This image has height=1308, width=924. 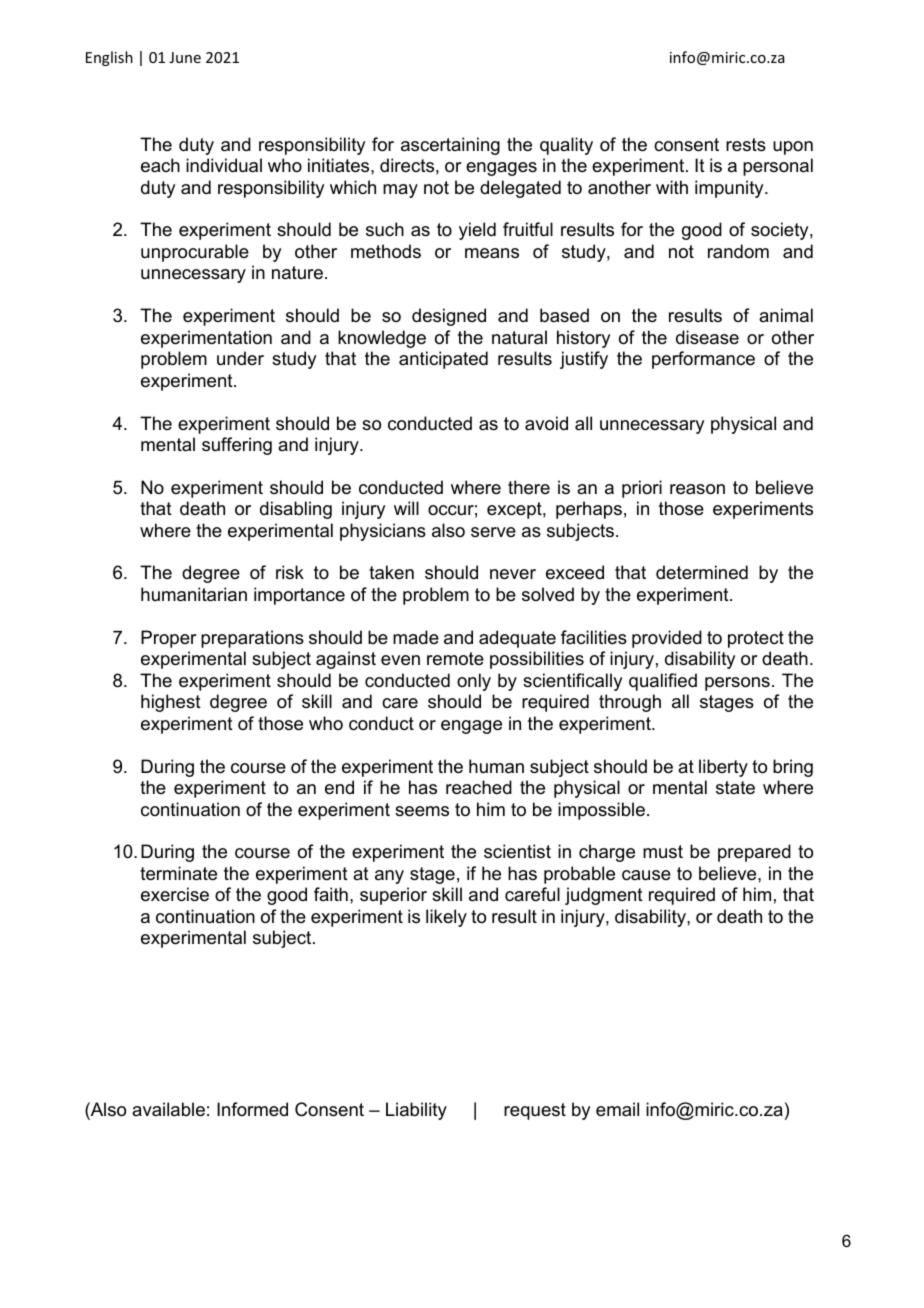 What do you see at coordinates (746, 145) in the image?
I see `rests` at bounding box center [746, 145].
